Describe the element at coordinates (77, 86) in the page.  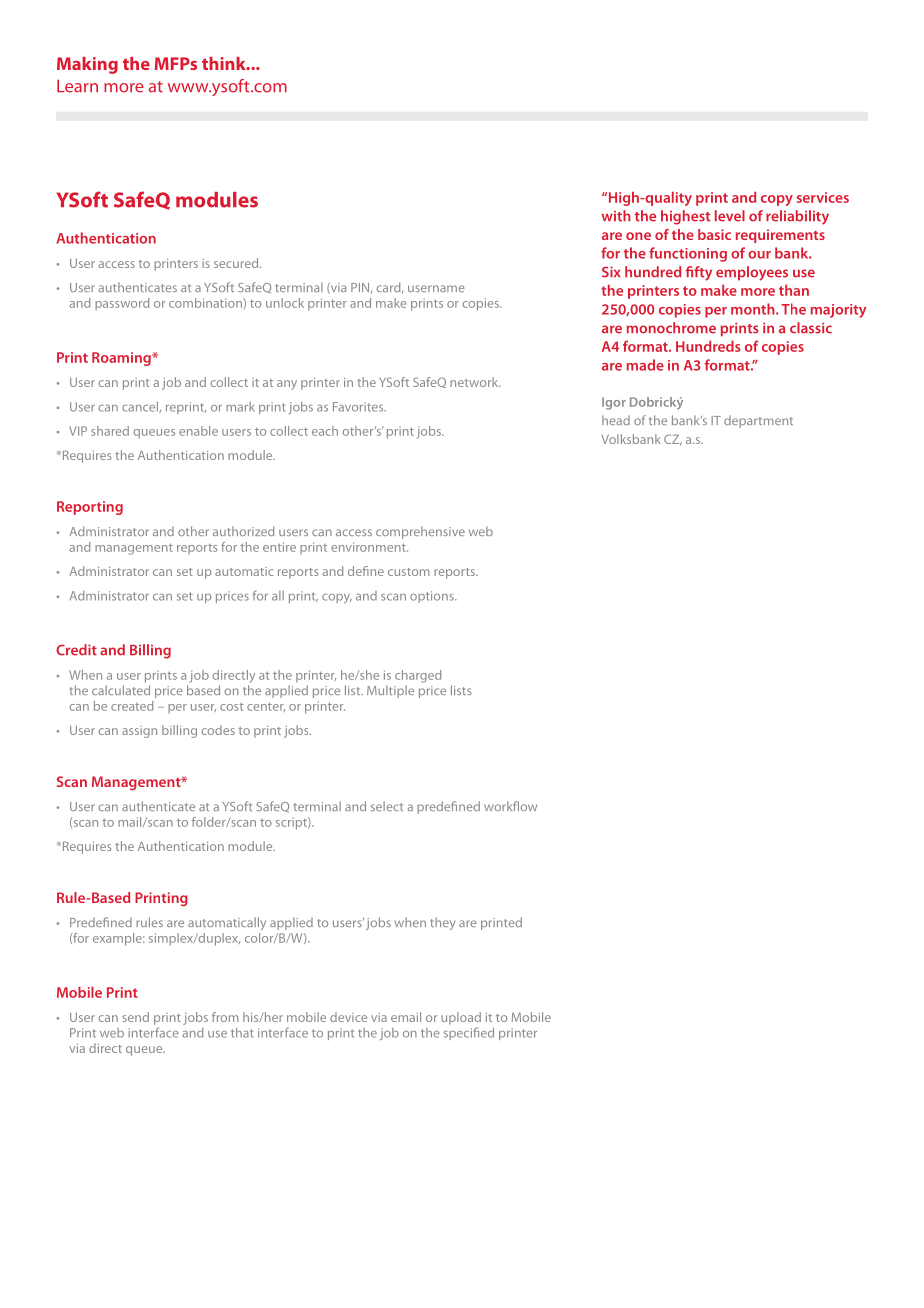
I see `Learn` at that location.
